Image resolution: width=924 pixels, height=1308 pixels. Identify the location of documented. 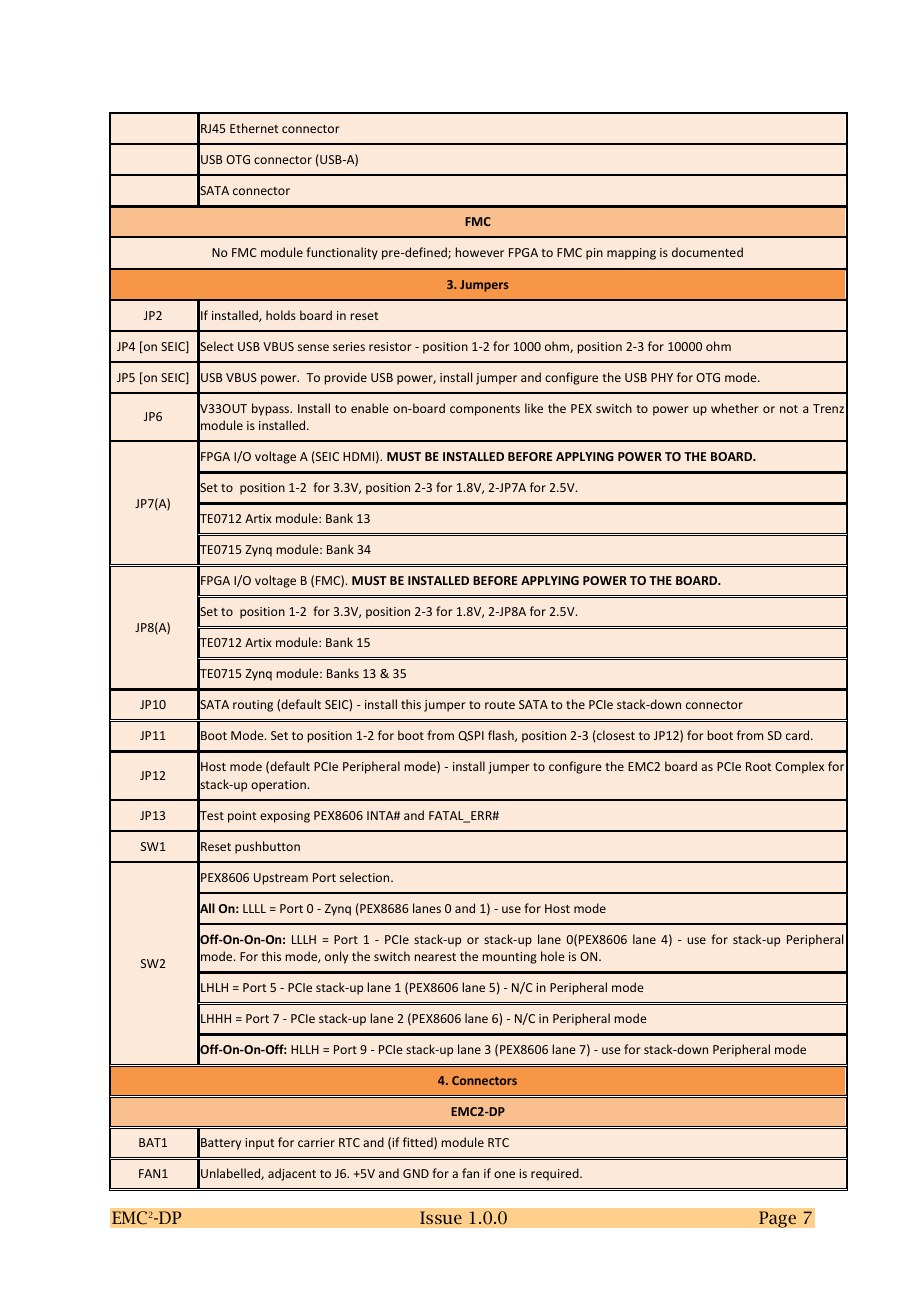
(707, 252).
